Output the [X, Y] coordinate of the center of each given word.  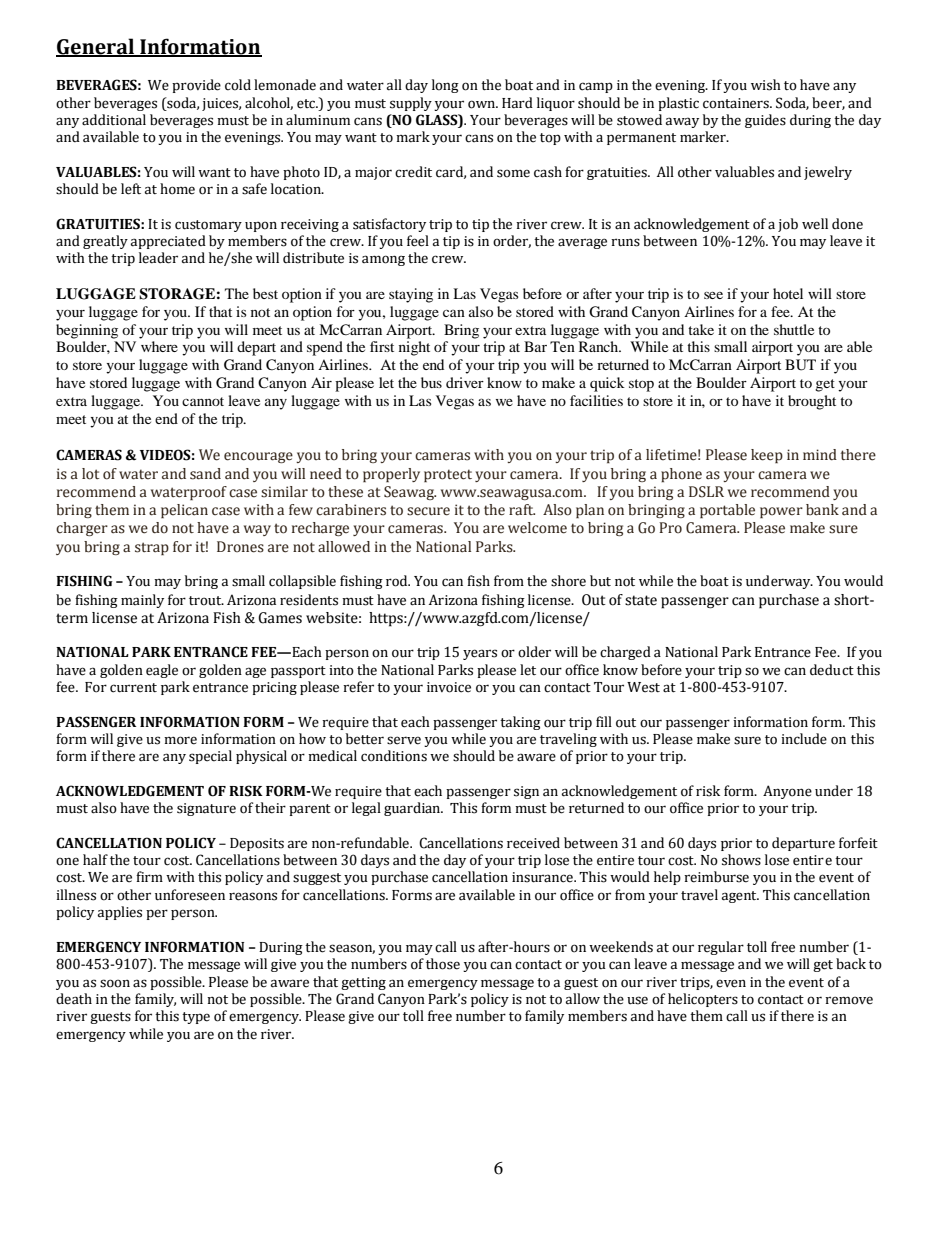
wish [766, 85]
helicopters [703, 1000]
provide [196, 86]
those [443, 964]
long [445, 86]
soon [115, 983]
